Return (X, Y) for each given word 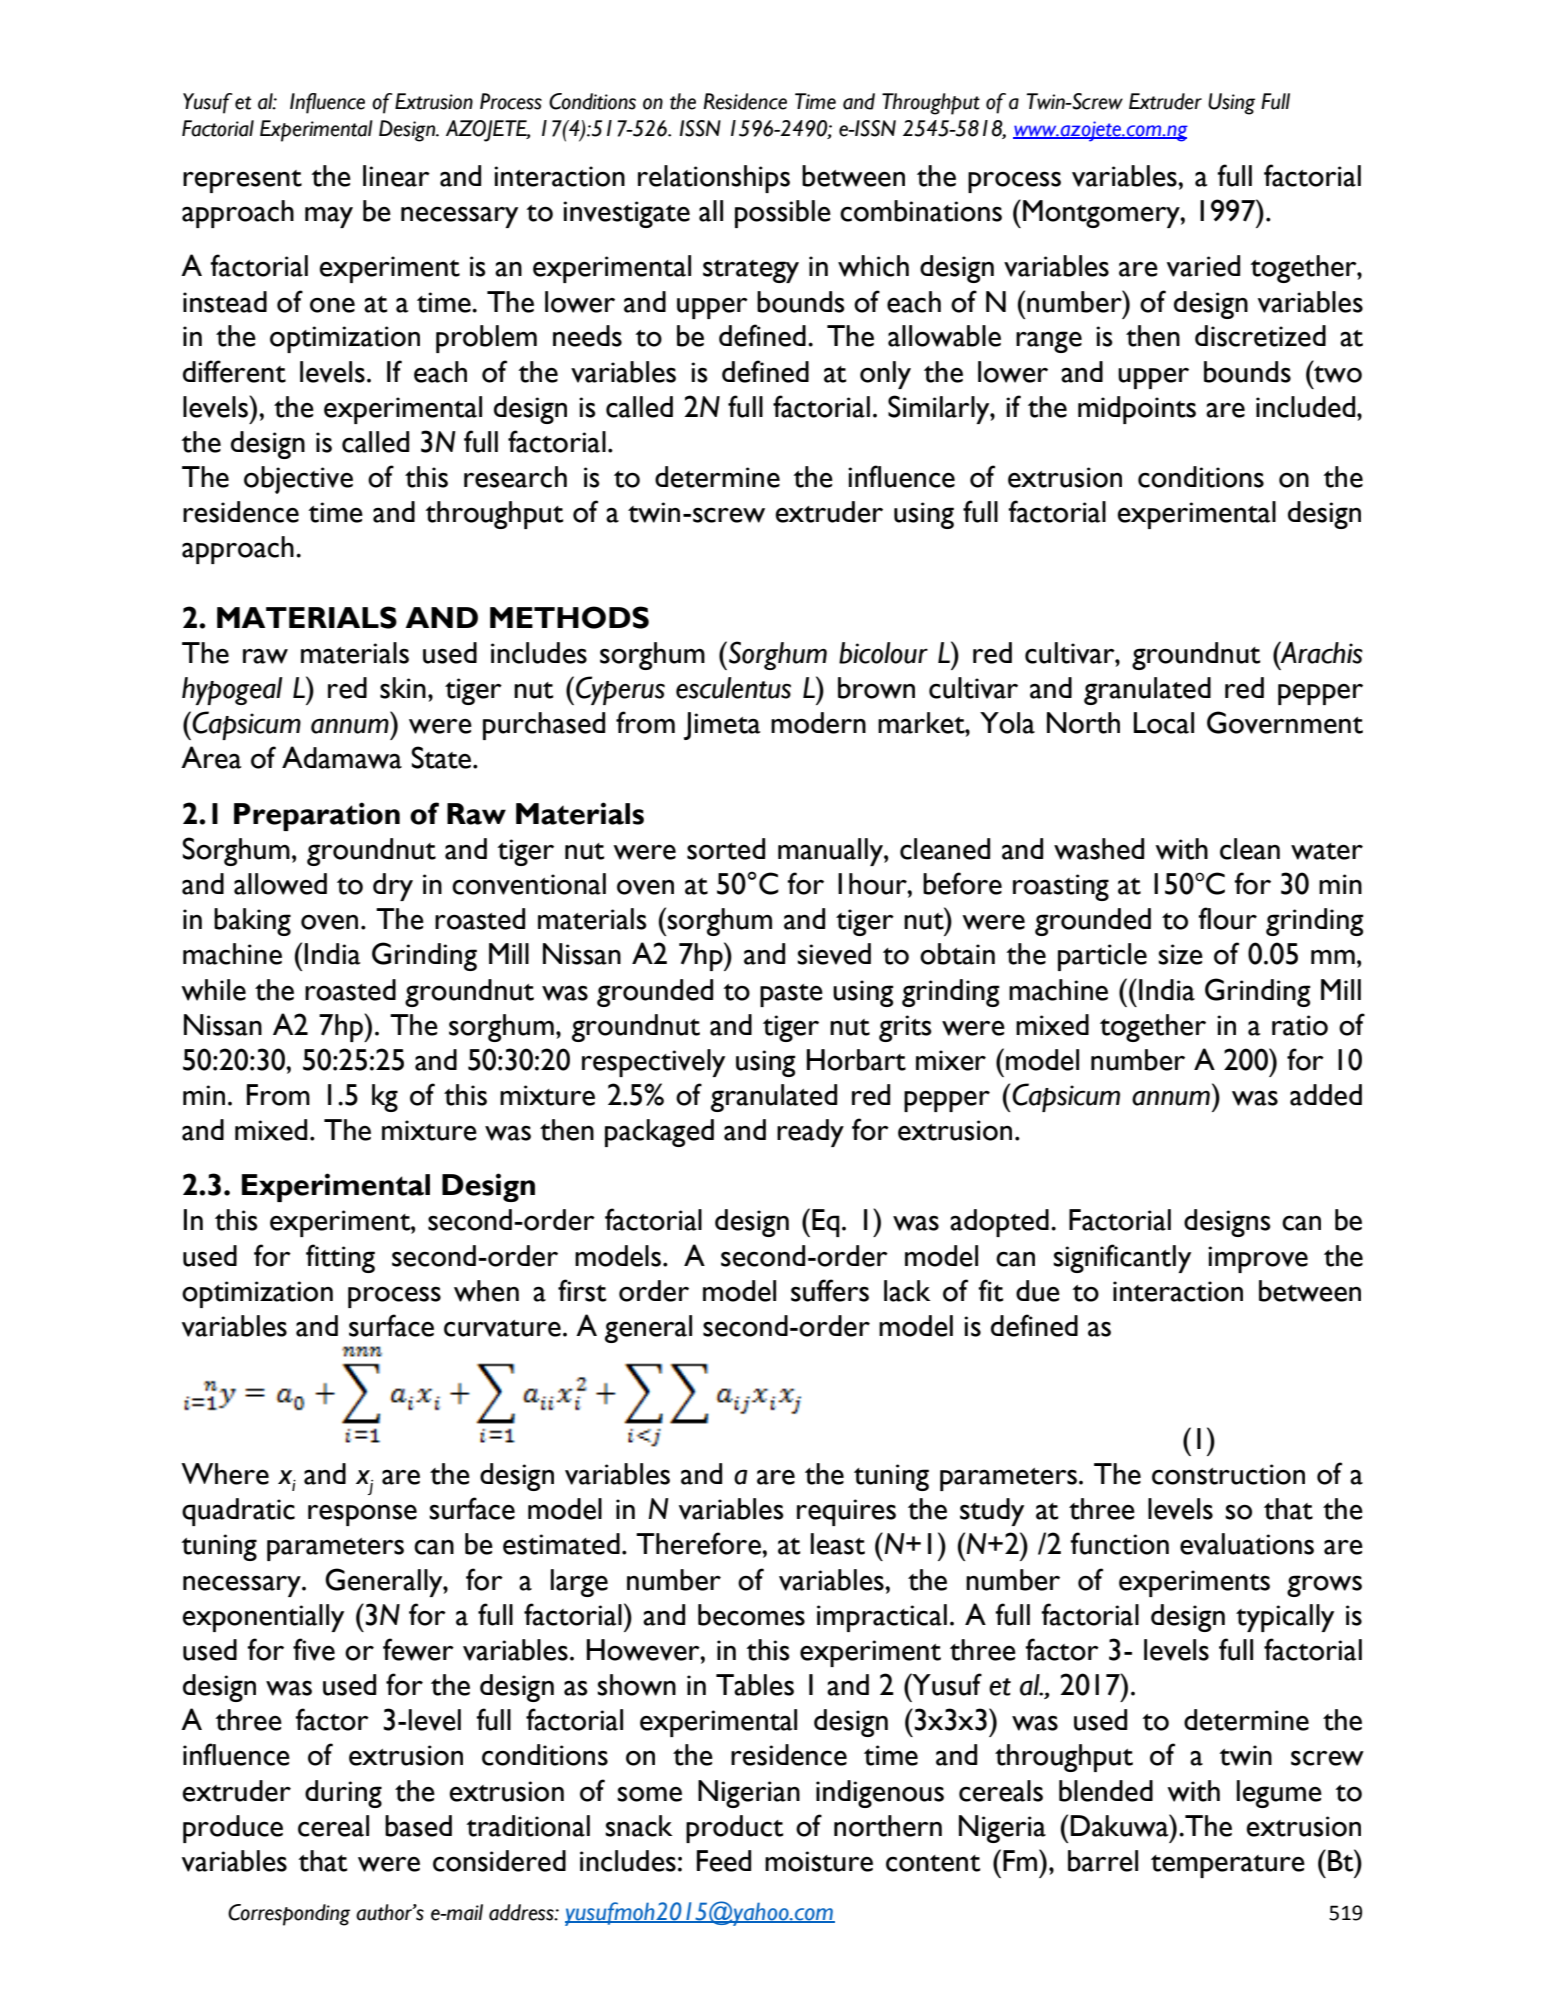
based (418, 1826)
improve (1258, 1259)
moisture (819, 1861)
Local (1164, 723)
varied (1203, 266)
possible (783, 214)
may (329, 217)
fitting (340, 1258)
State (443, 757)
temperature (1228, 1866)
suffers (830, 1290)
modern (818, 723)
